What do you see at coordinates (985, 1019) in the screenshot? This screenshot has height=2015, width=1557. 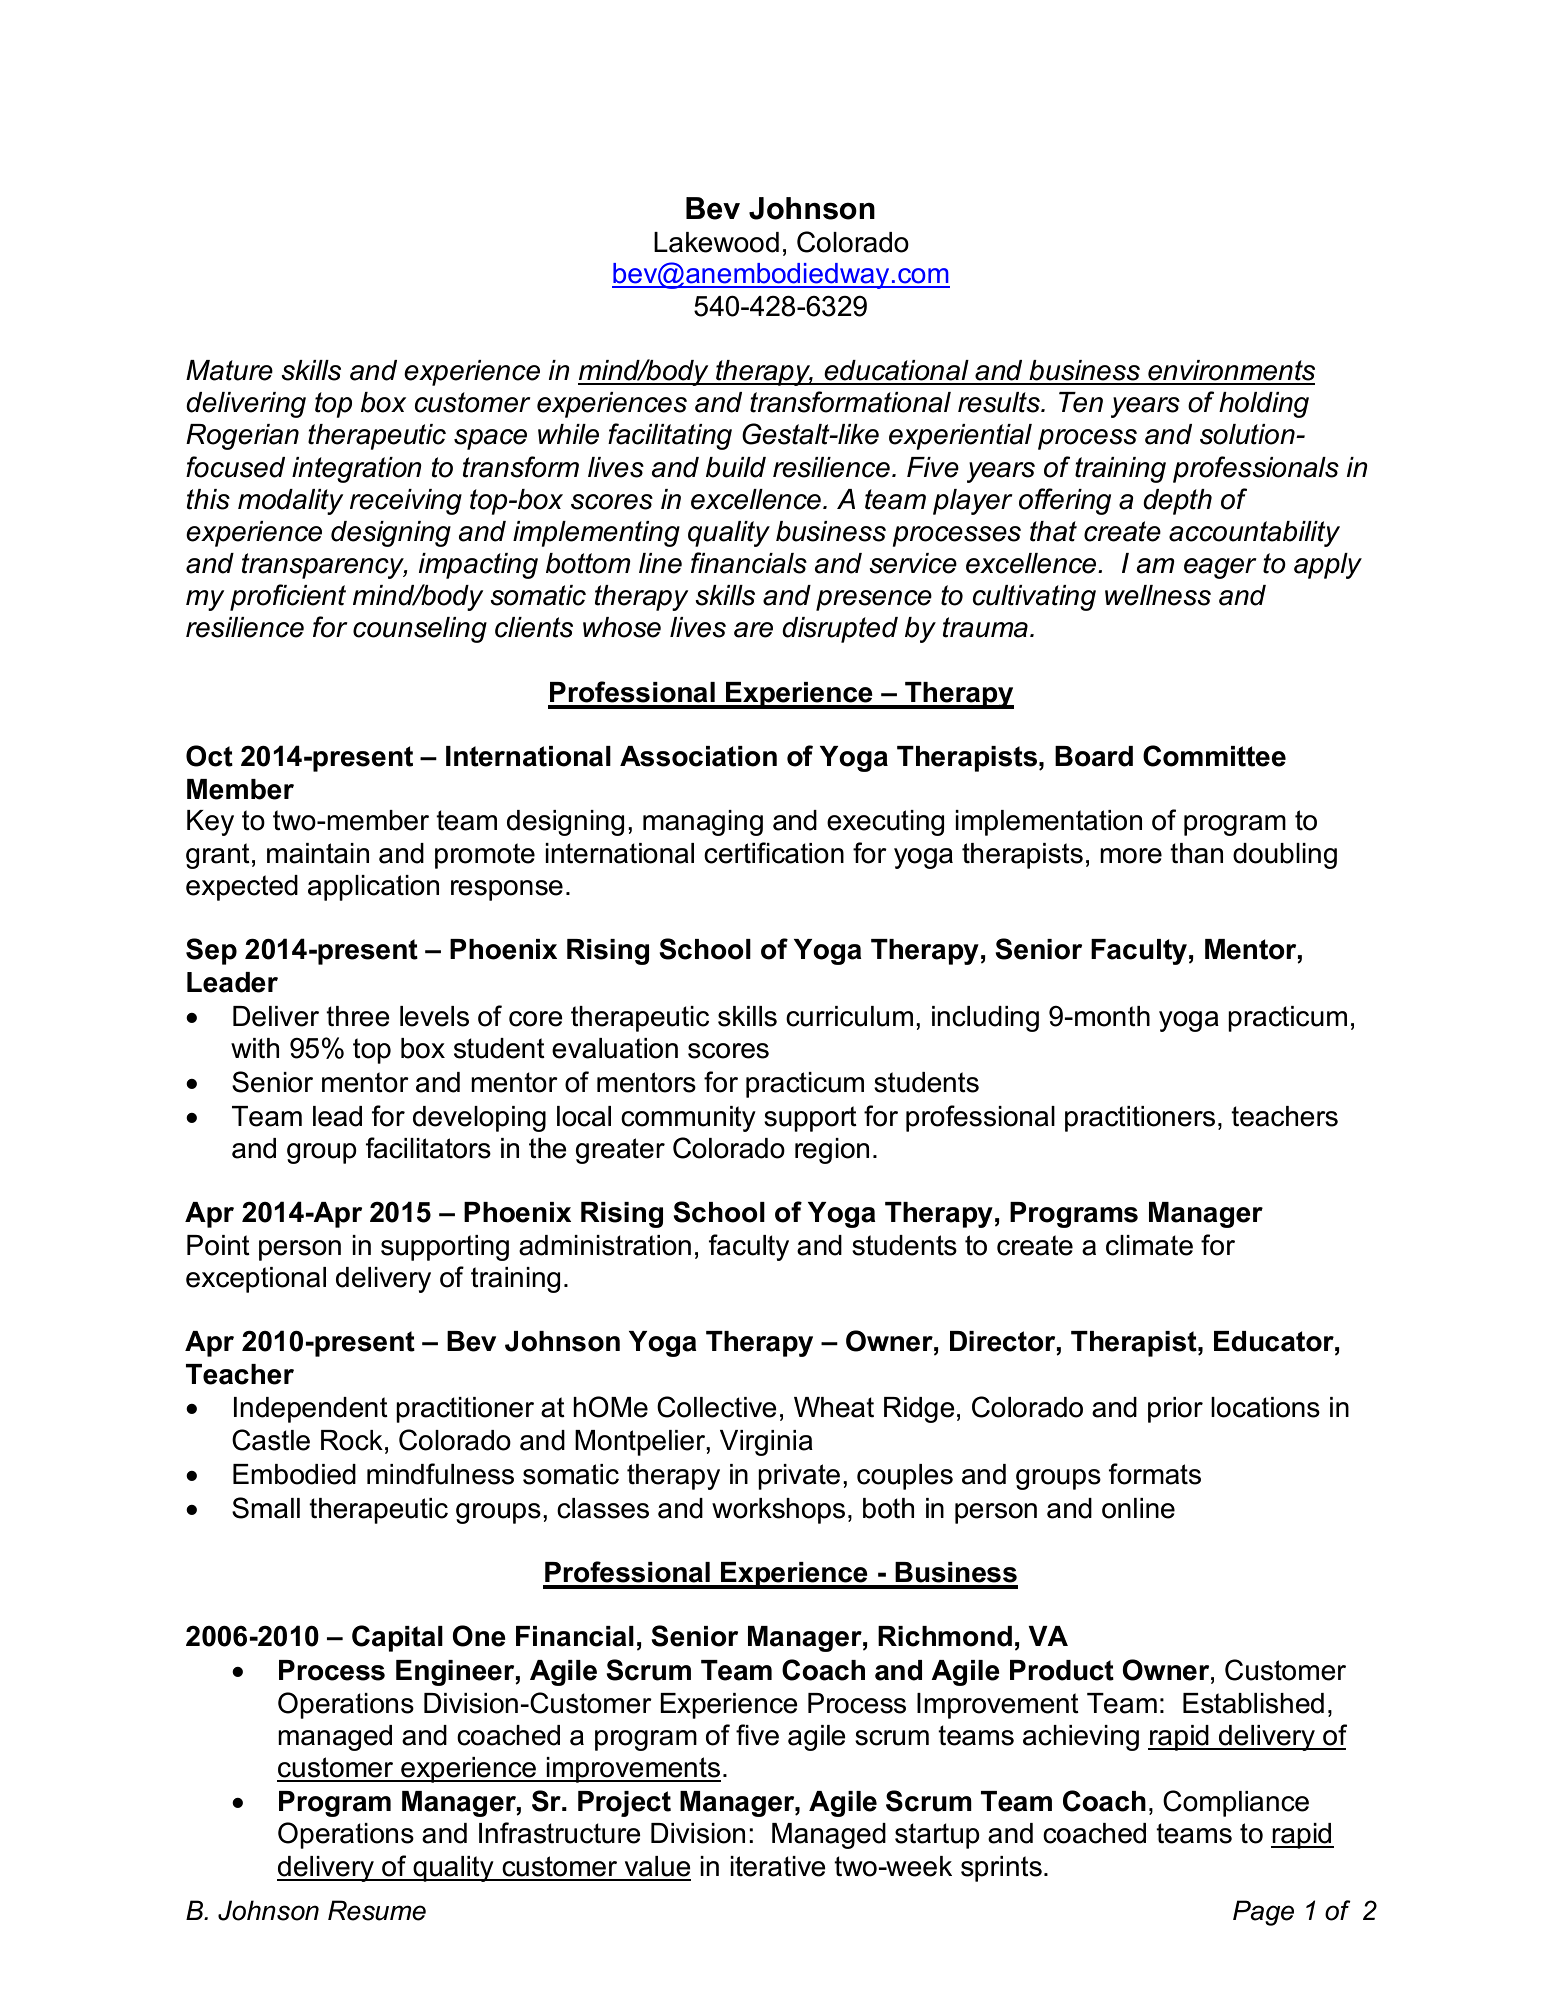 I see `including` at bounding box center [985, 1019].
